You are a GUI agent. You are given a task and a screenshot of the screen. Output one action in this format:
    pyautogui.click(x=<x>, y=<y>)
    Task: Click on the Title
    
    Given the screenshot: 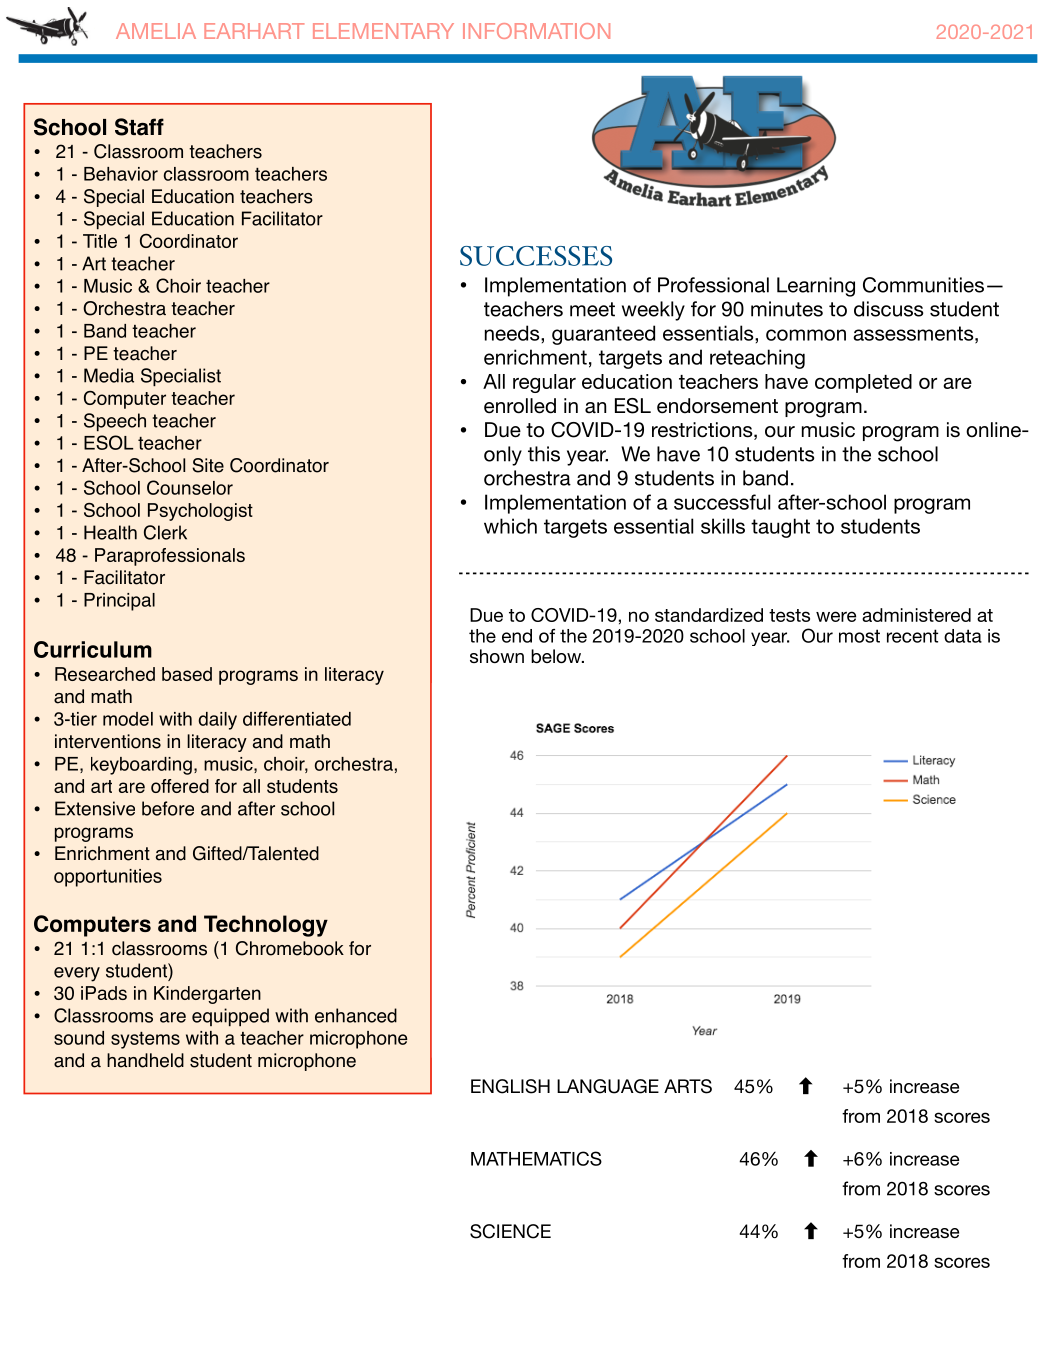 What is the action you would take?
    pyautogui.click(x=100, y=241)
